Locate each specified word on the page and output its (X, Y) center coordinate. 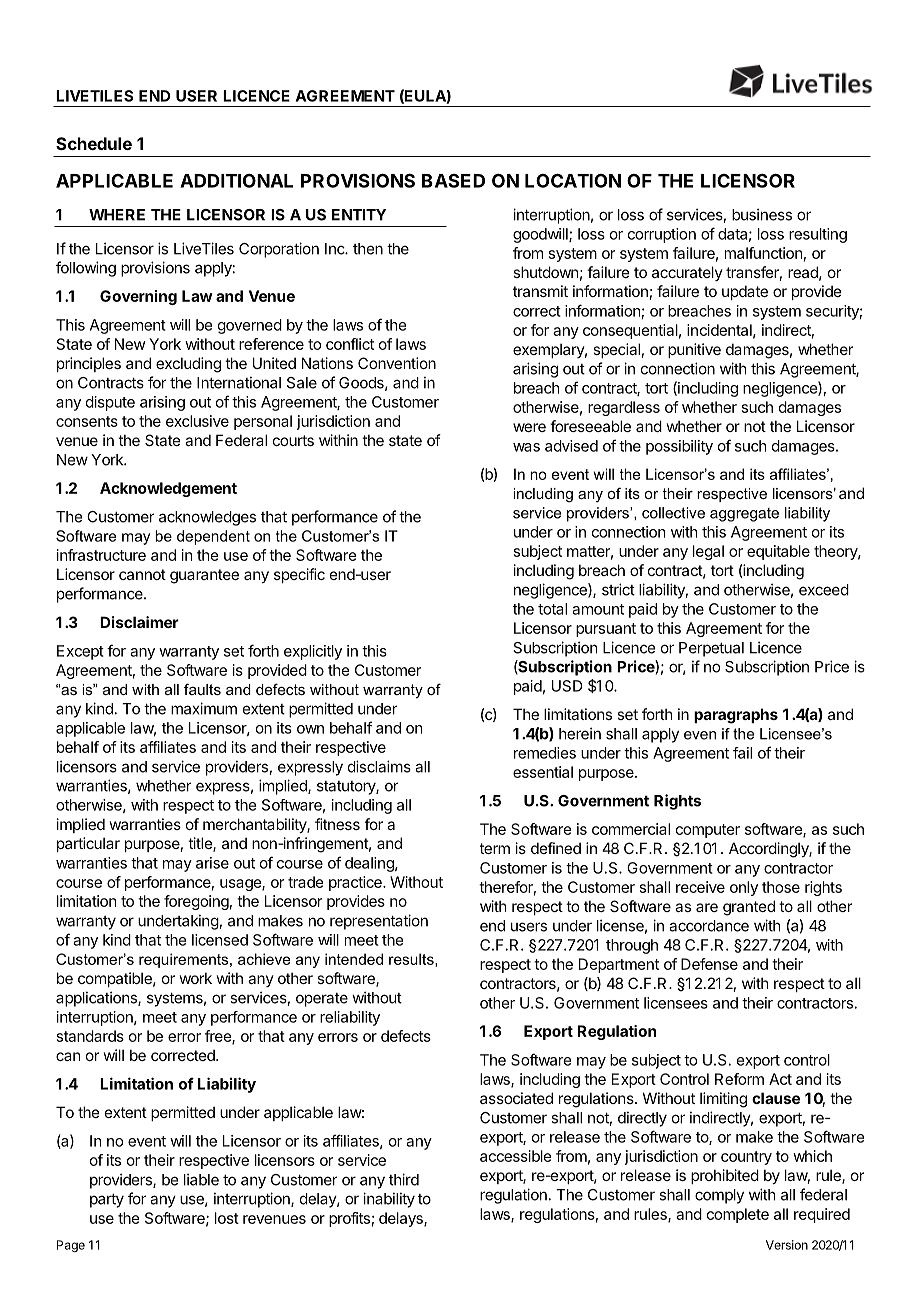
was (526, 447)
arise (212, 863)
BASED (453, 181)
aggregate (744, 515)
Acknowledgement (168, 489)
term (495, 848)
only (744, 888)
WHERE (117, 215)
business (762, 214)
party (107, 1201)
